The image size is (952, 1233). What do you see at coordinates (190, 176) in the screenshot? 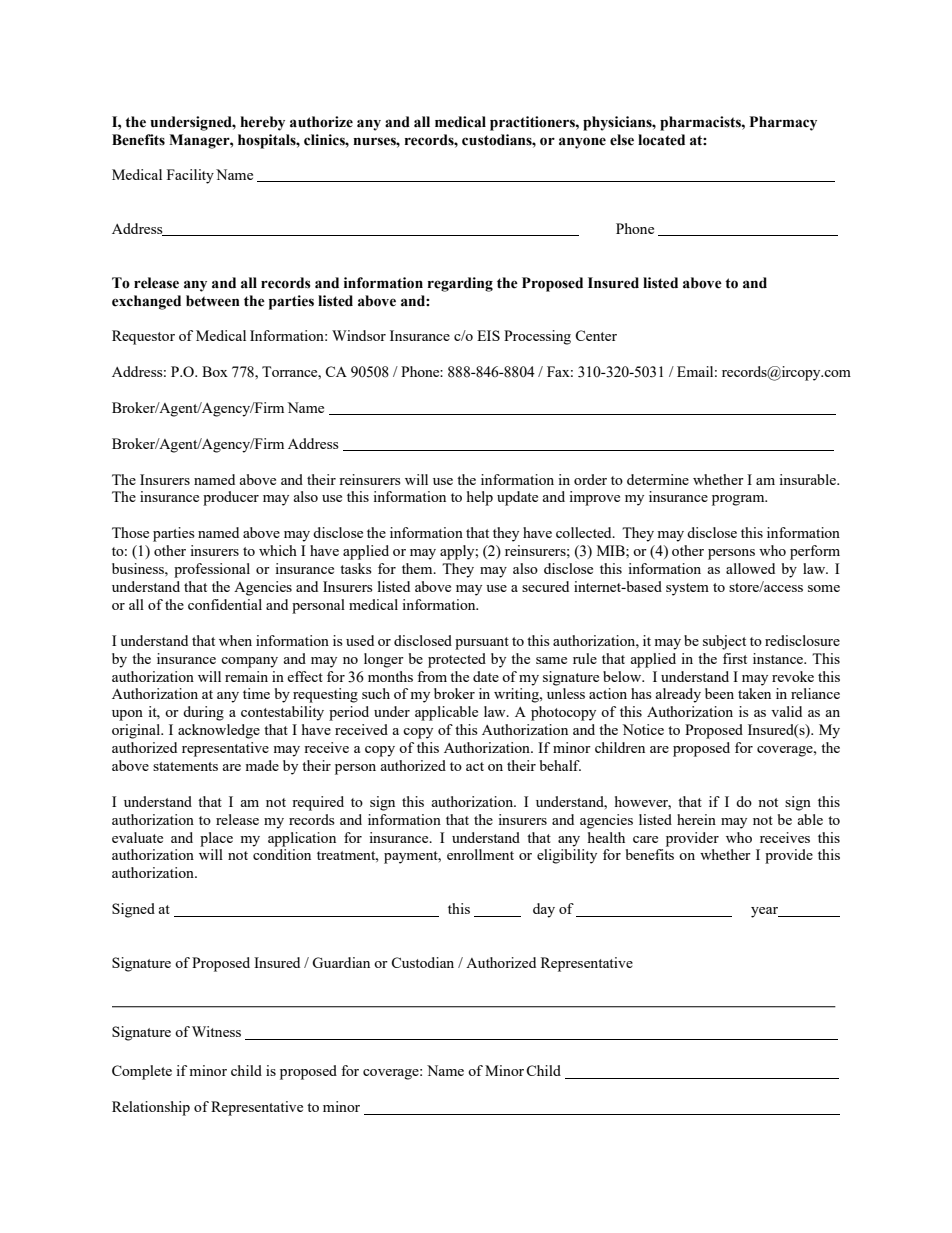
I see `Facility` at bounding box center [190, 176].
